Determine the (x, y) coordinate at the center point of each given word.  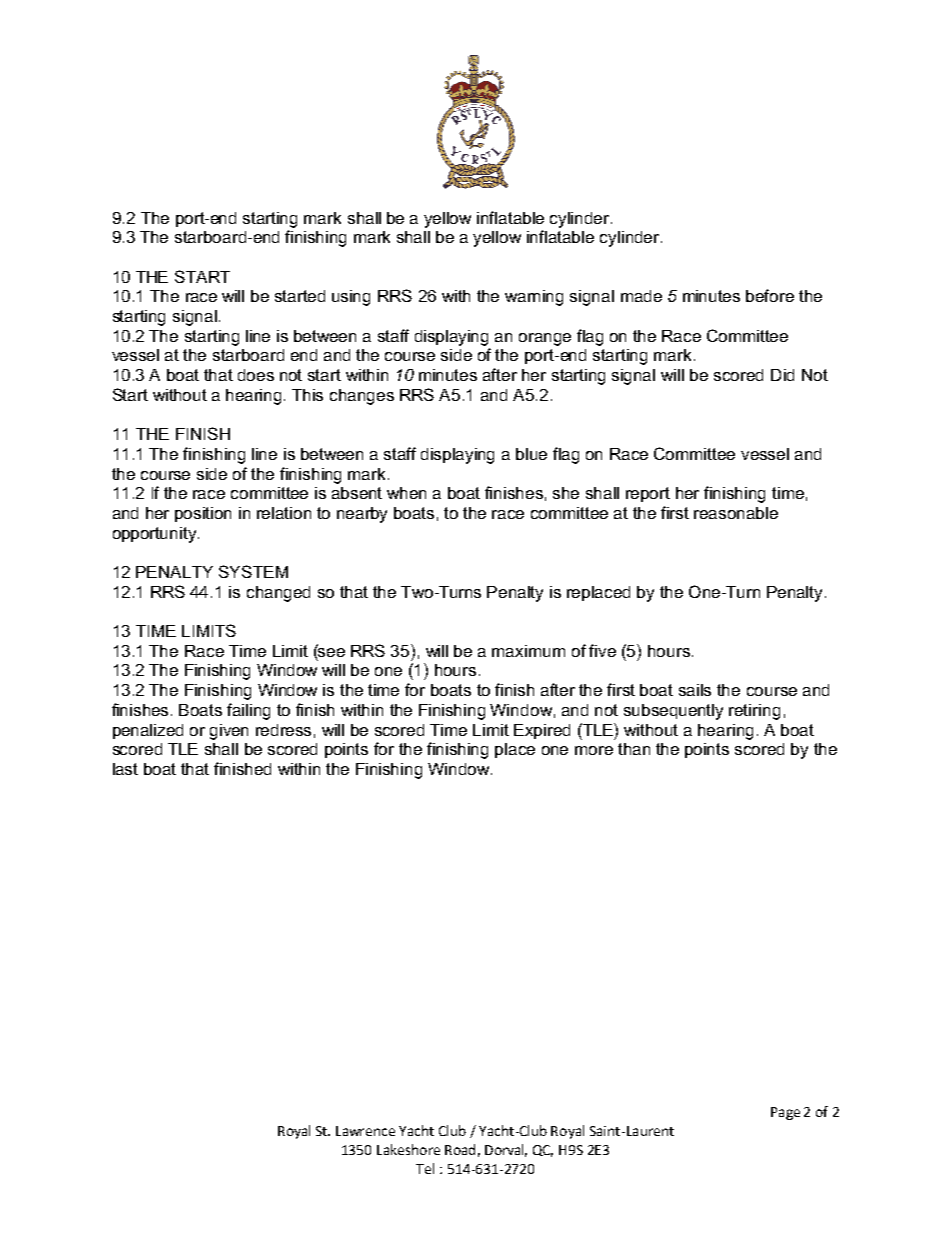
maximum (528, 651)
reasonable (736, 513)
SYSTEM (253, 571)
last (125, 769)
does (256, 375)
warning (534, 298)
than (634, 749)
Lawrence (365, 1131)
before (770, 295)
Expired (542, 731)
